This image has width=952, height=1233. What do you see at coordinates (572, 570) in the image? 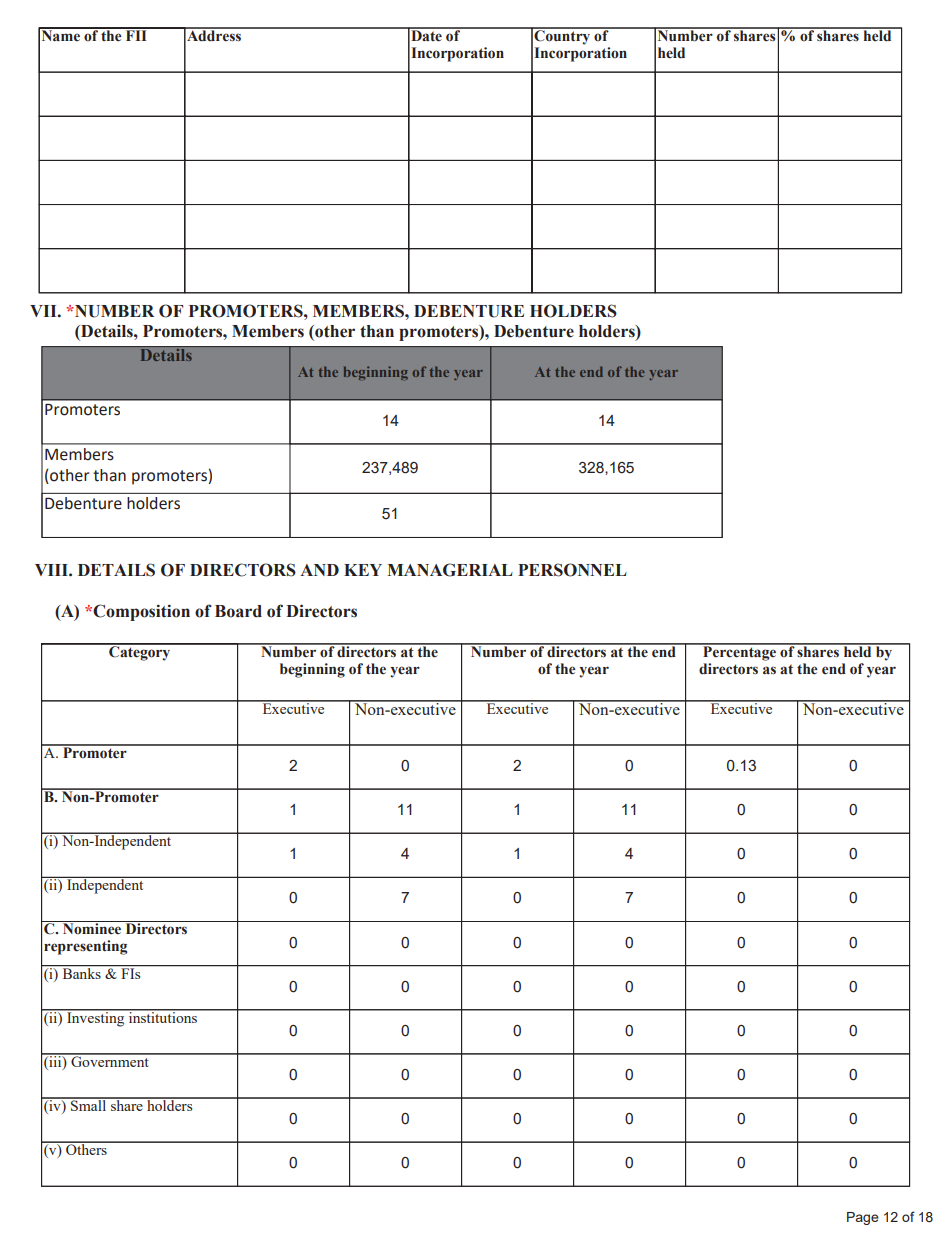
I see `PERSONNEL` at bounding box center [572, 570].
